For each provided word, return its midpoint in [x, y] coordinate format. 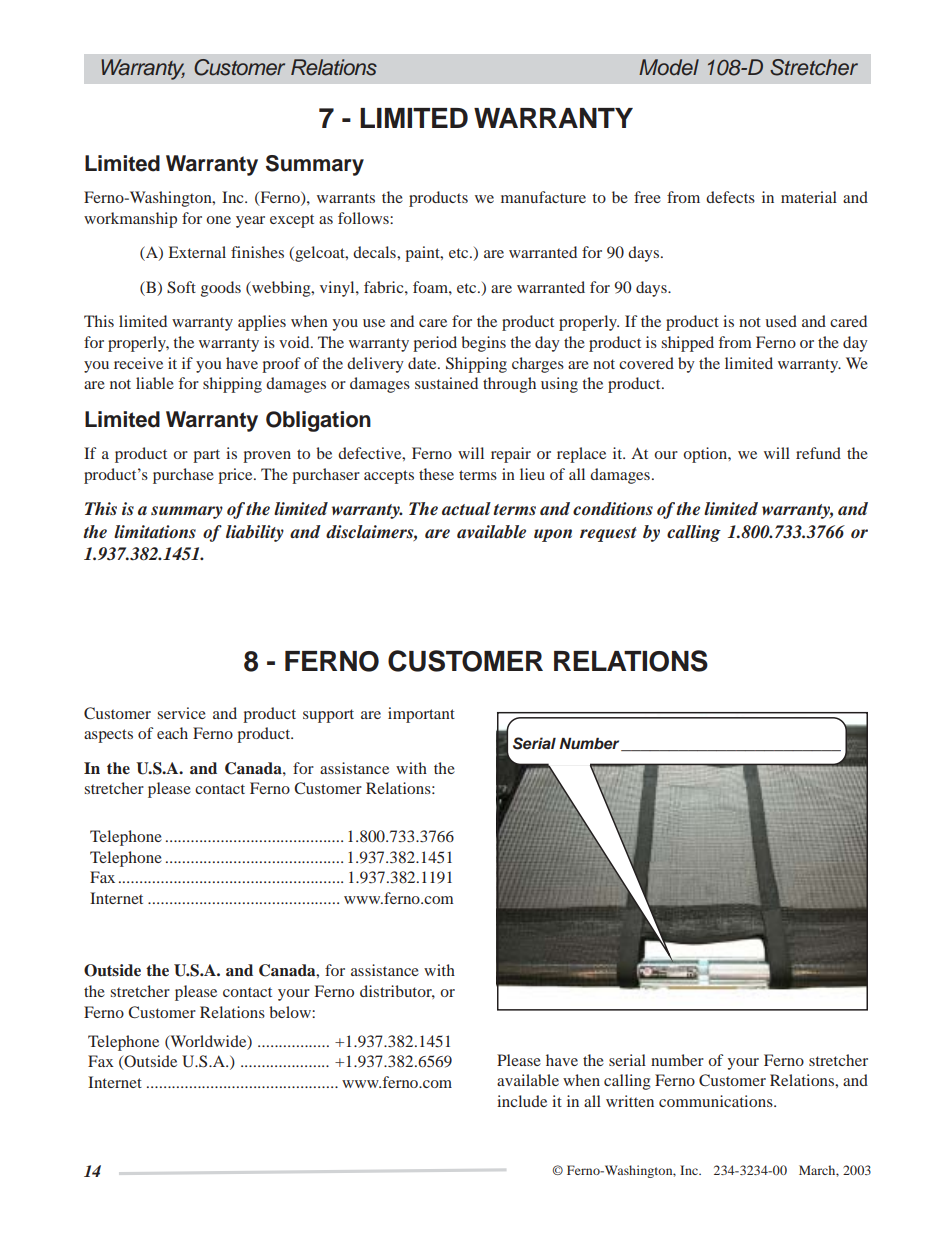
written [630, 1101]
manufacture [543, 197]
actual [466, 509]
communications [717, 1101]
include [522, 1101]
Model [669, 67]
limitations [155, 531]
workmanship [130, 220]
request [608, 534]
